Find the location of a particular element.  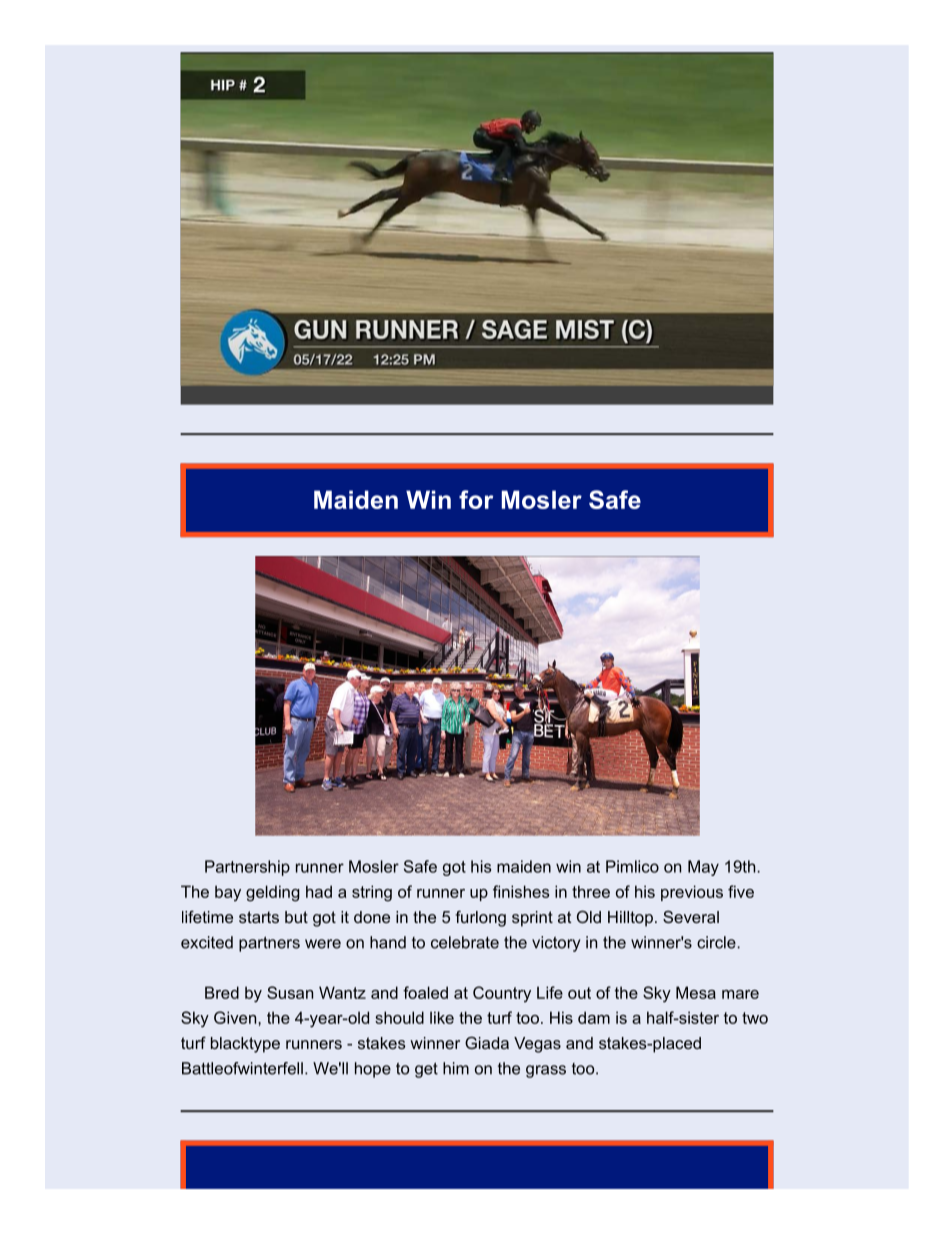

finishes is located at coordinates (521, 891).
